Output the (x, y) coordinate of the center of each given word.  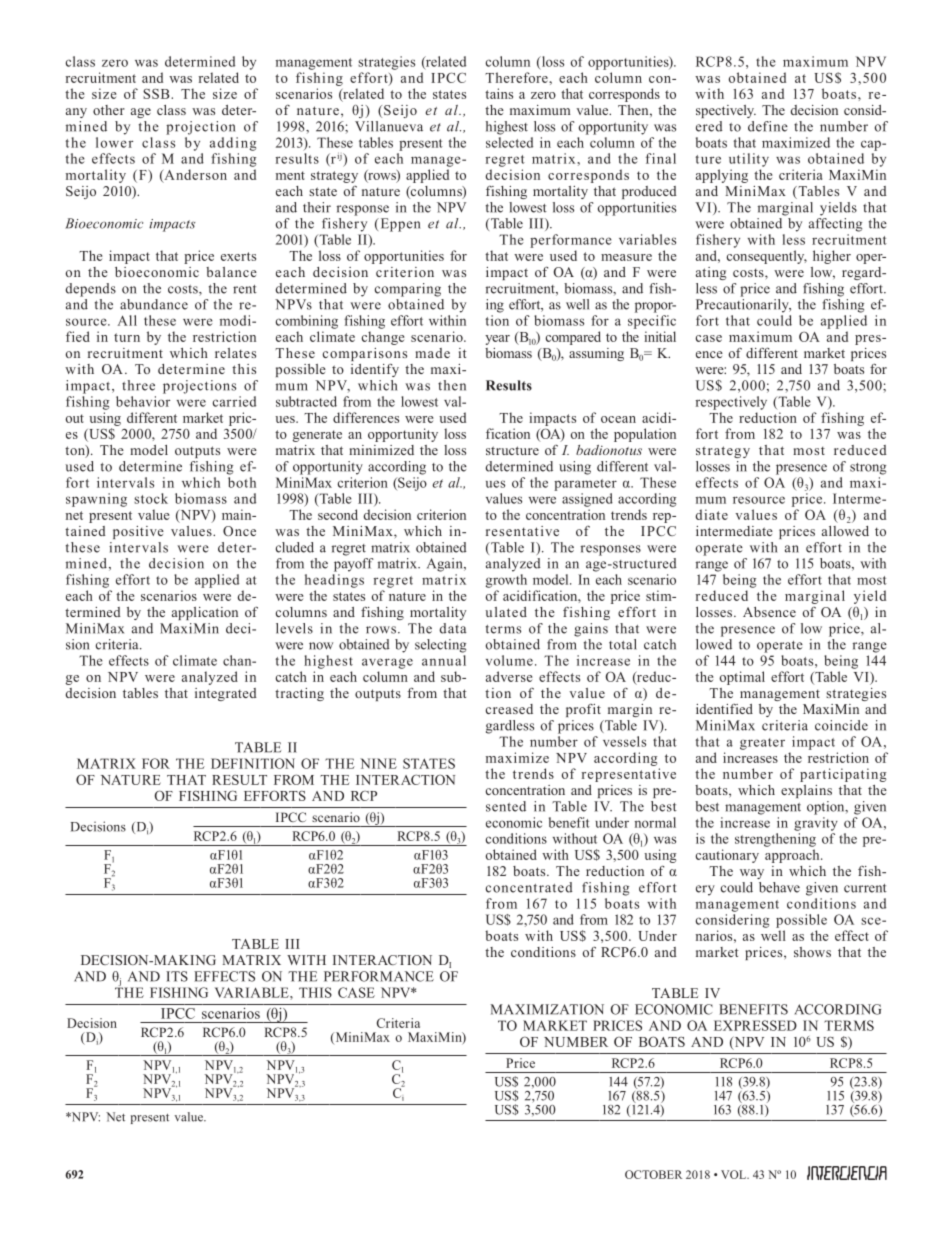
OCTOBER (653, 1174)
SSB (157, 93)
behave (779, 887)
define (768, 126)
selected (509, 142)
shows (812, 952)
